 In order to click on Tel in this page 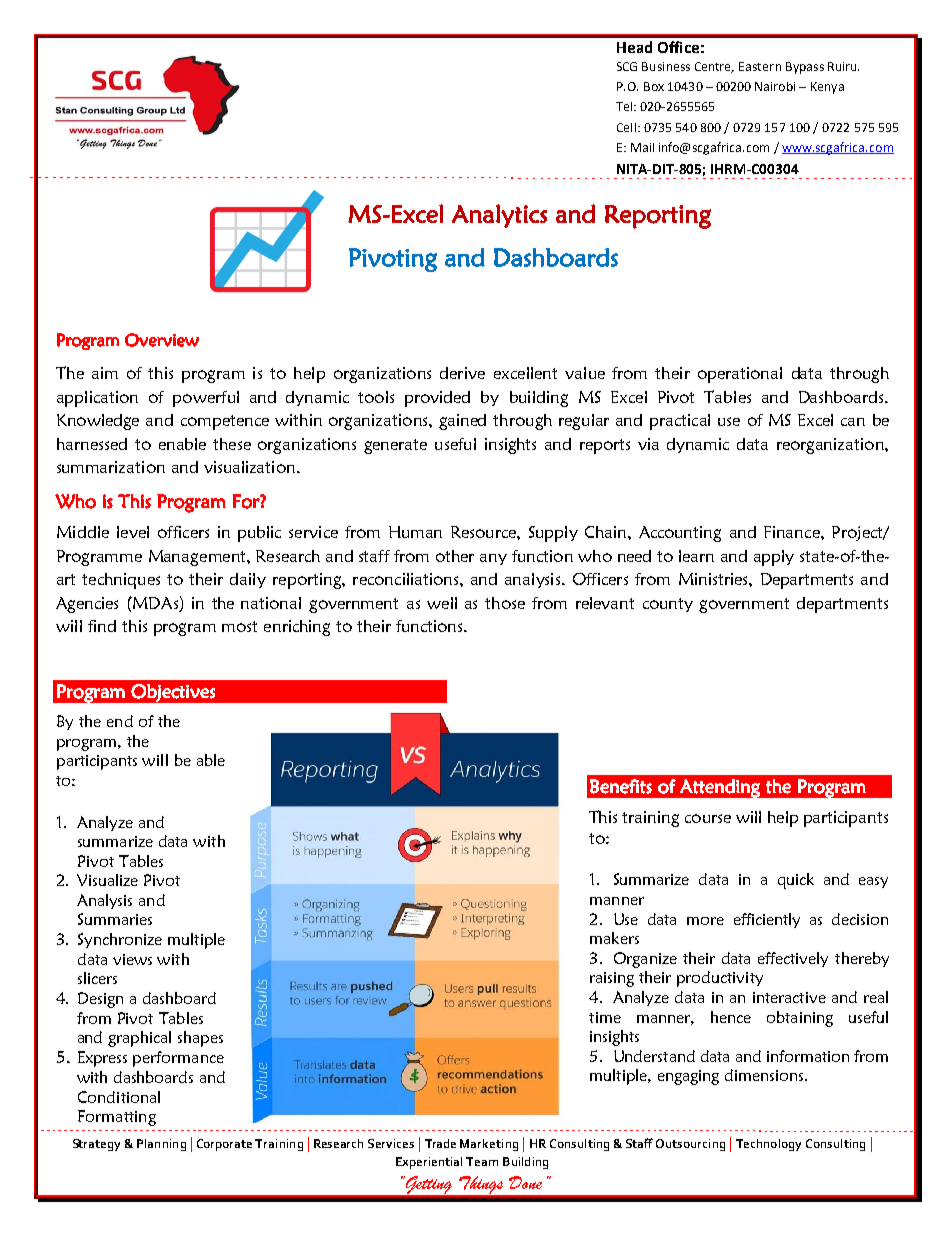, I will do `click(625, 106)`.
